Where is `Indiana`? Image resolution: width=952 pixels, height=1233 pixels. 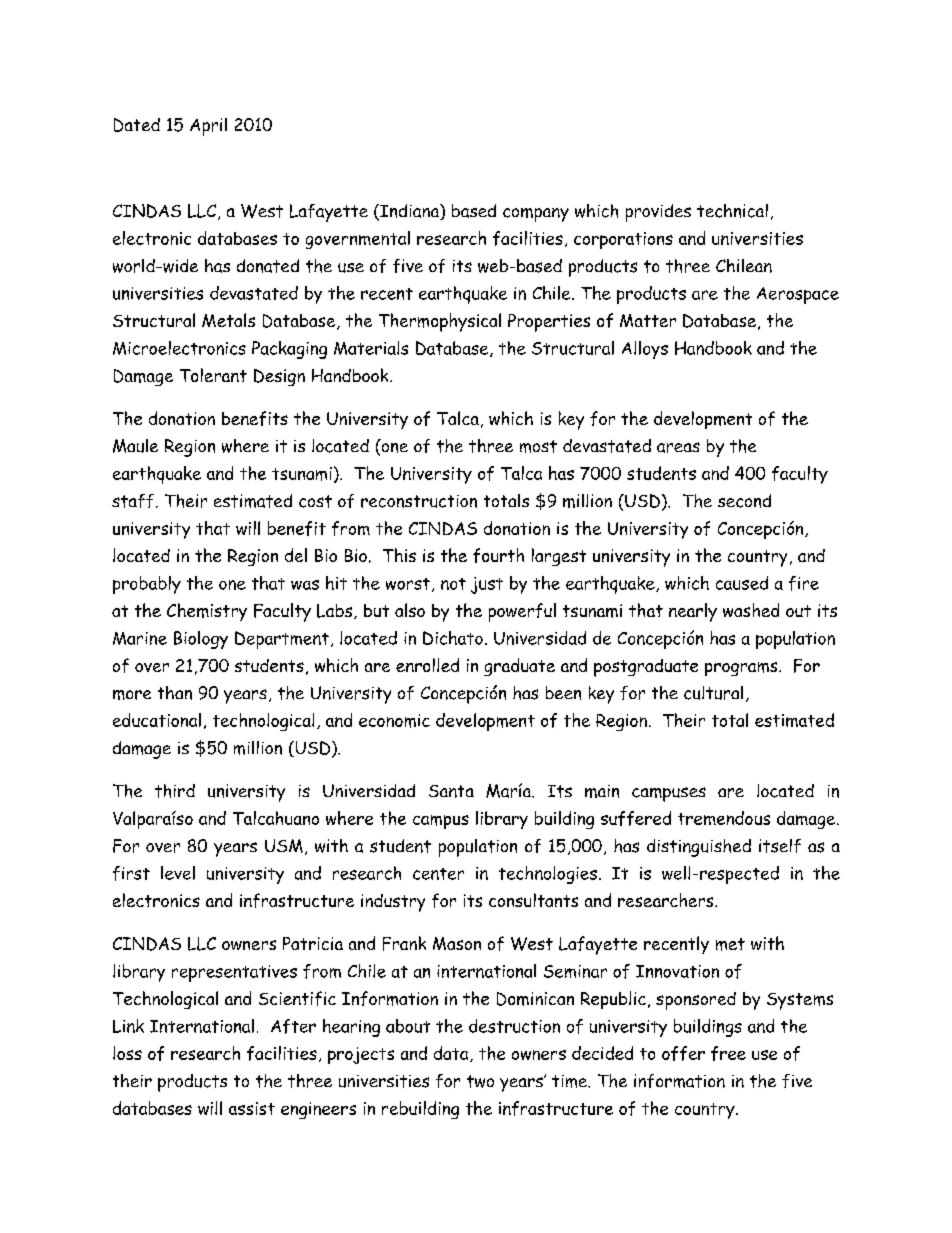 Indiana is located at coordinates (409, 212).
